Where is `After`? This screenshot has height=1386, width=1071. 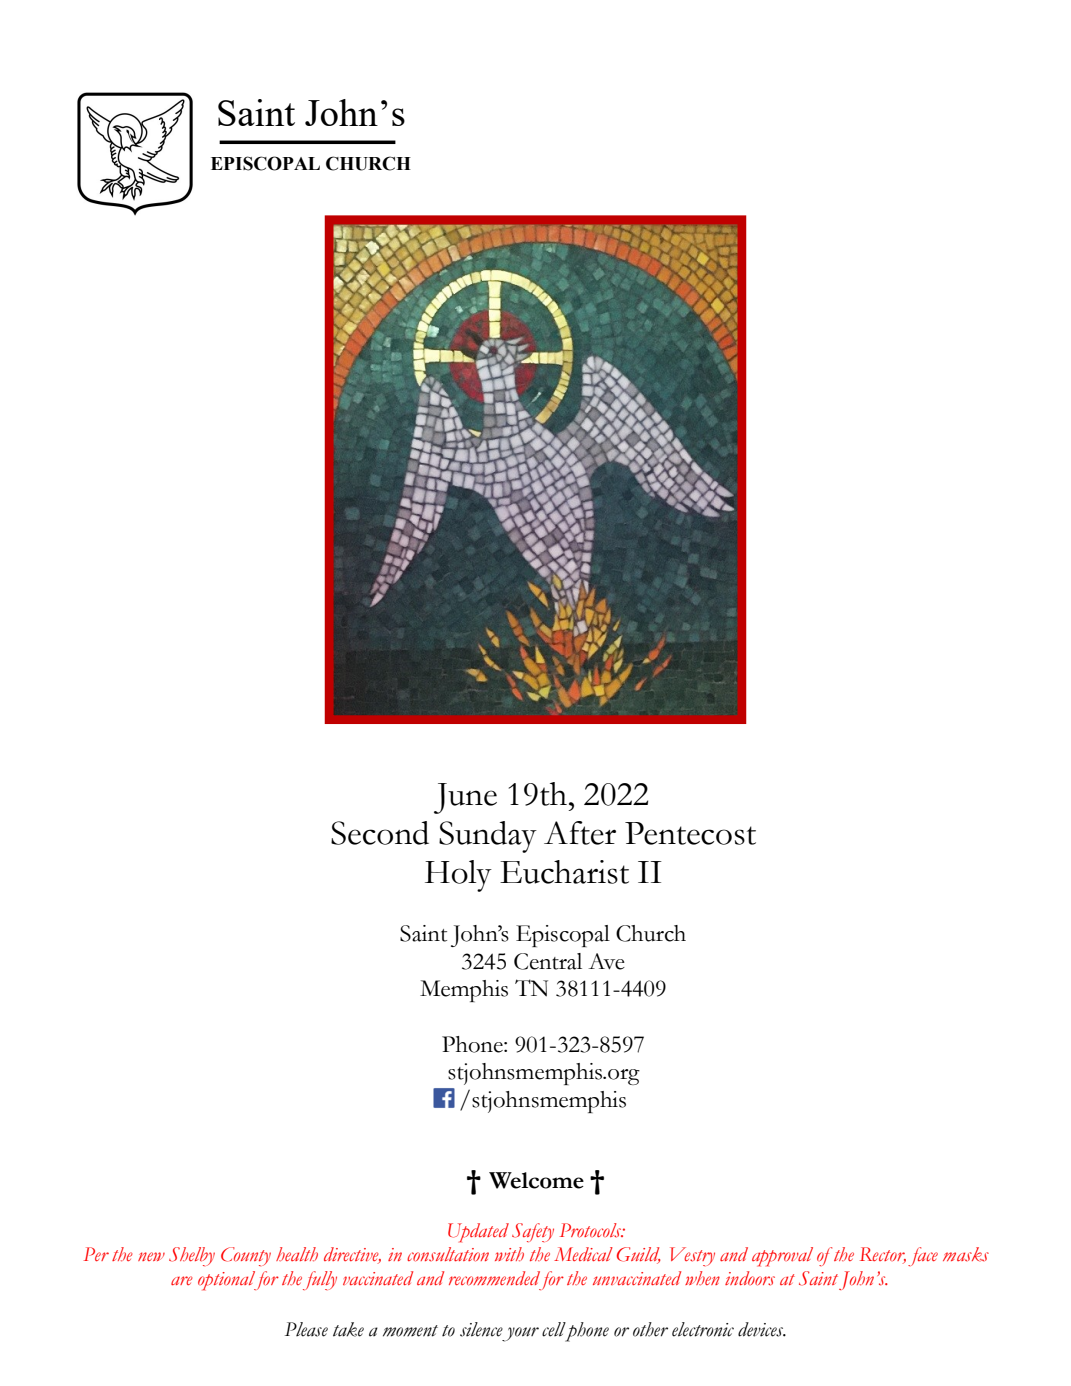 After is located at coordinates (580, 833).
